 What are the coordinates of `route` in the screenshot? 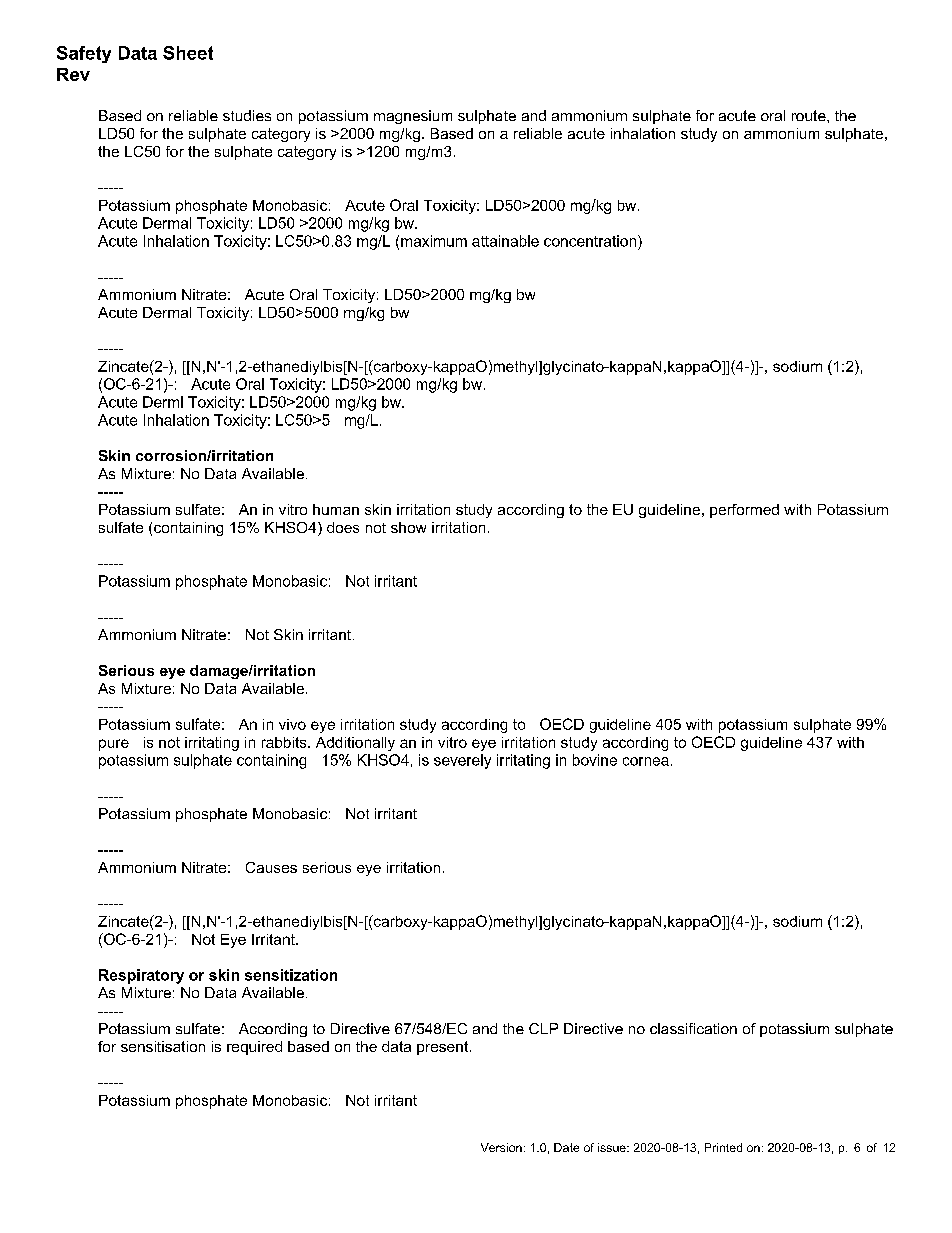 It's located at (810, 115).
